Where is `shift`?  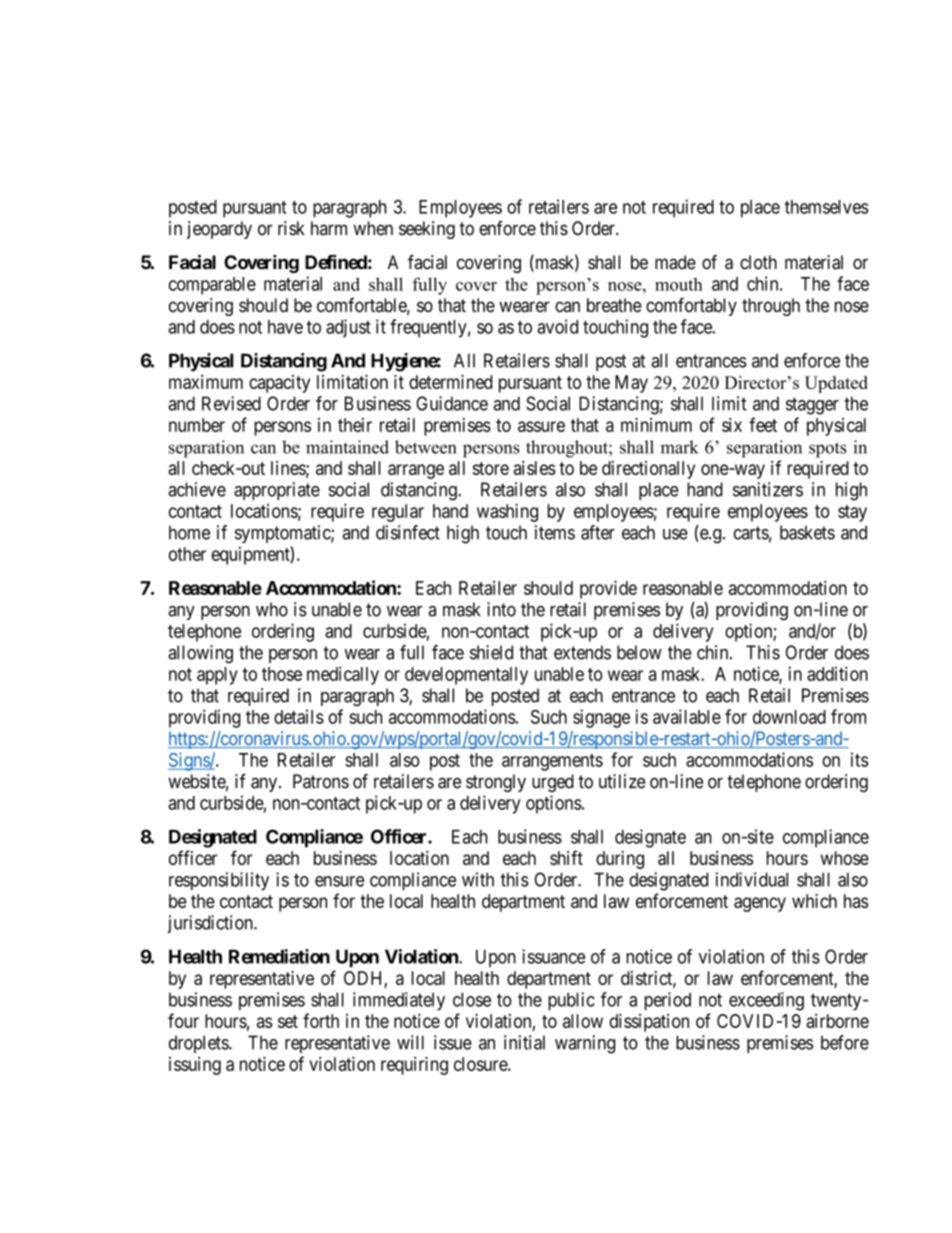 shift is located at coordinates (566, 857).
